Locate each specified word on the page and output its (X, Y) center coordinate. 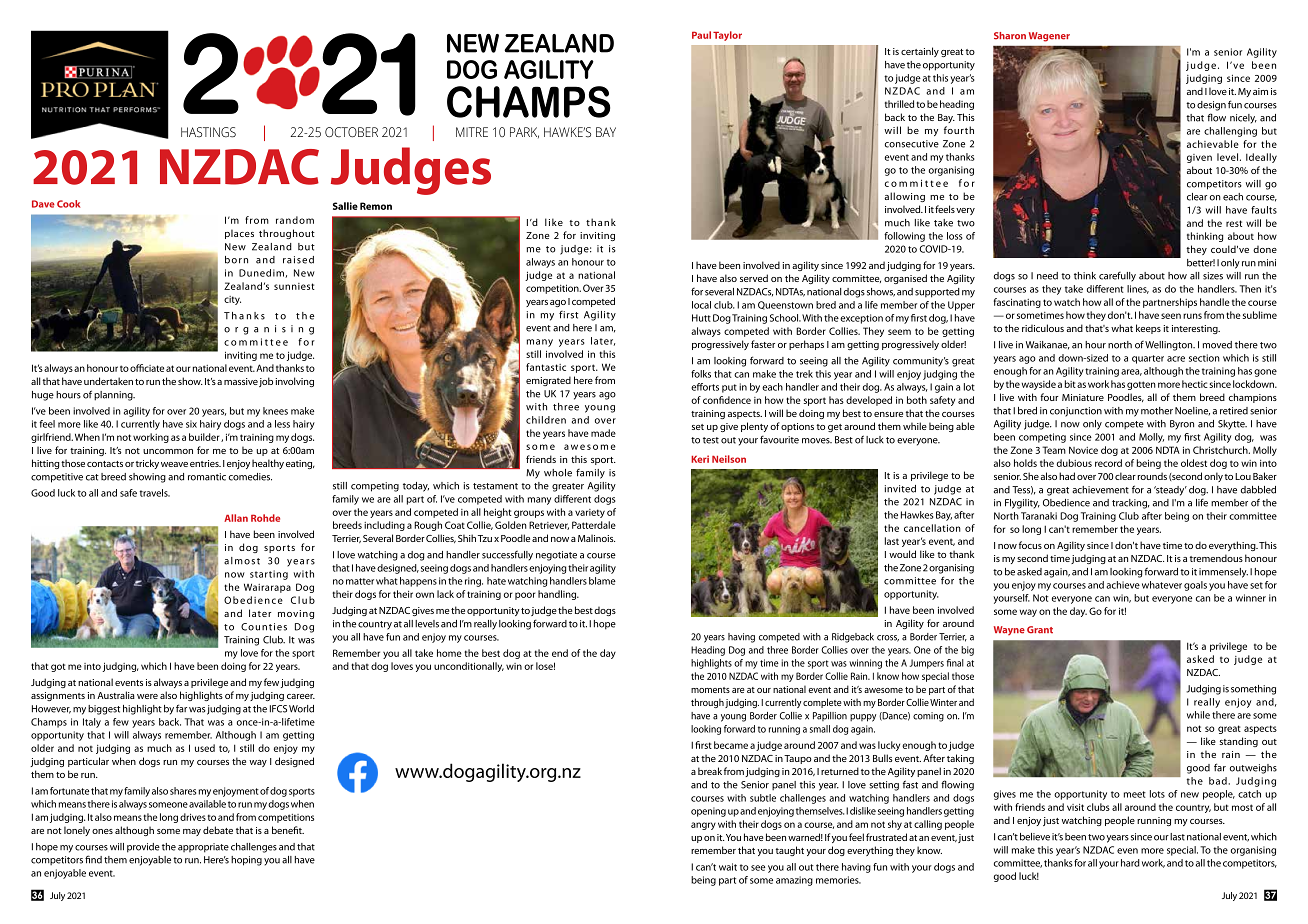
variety (590, 513)
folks (701, 374)
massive (241, 381)
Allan (236, 518)
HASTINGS (208, 132)
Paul (701, 35)
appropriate (203, 848)
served (754, 278)
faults (1264, 210)
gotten (1141, 385)
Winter (943, 702)
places (239, 234)
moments (710, 690)
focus (1030, 545)
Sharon (1010, 36)
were (147, 696)
